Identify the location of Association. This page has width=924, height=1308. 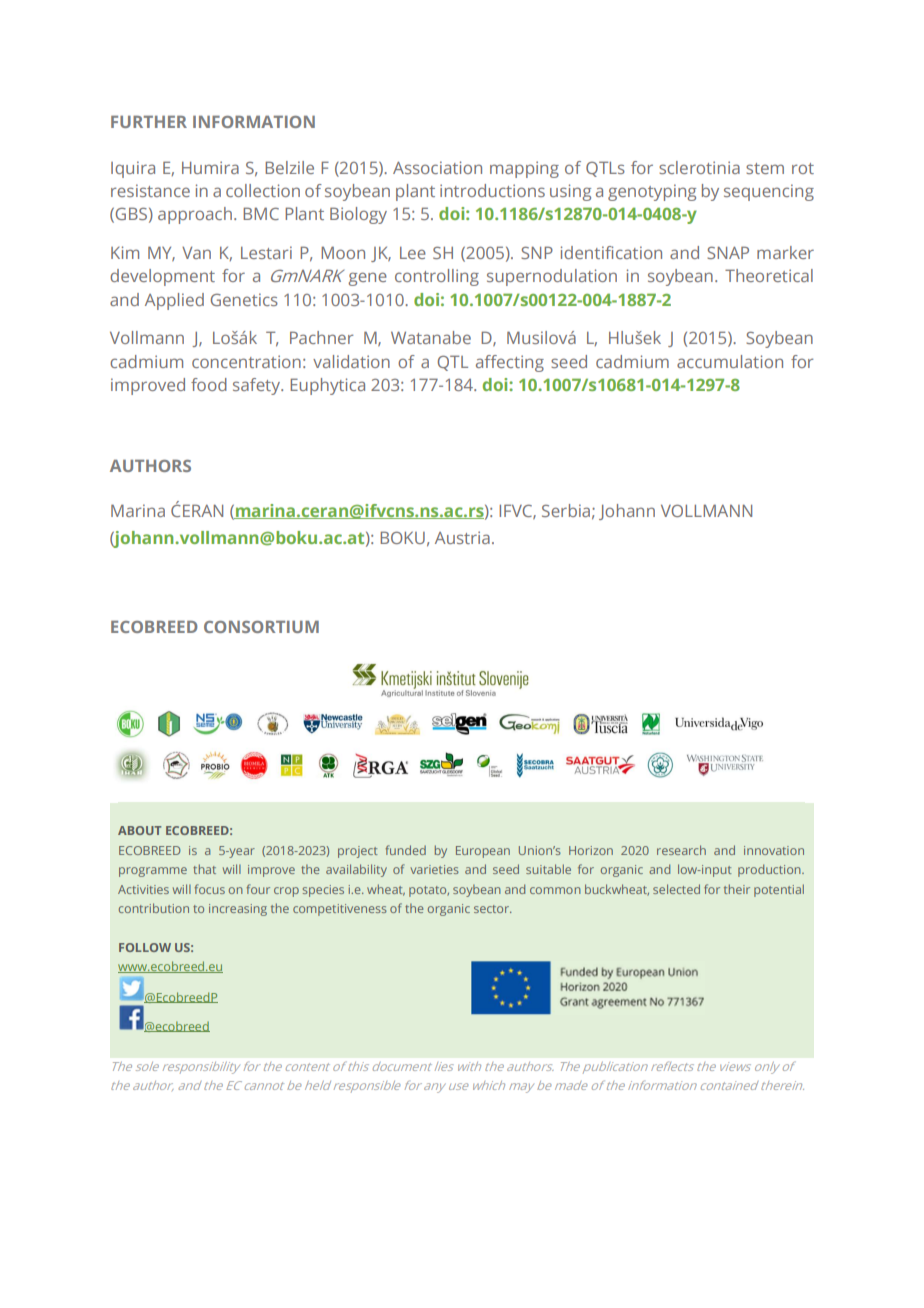
(437, 167).
